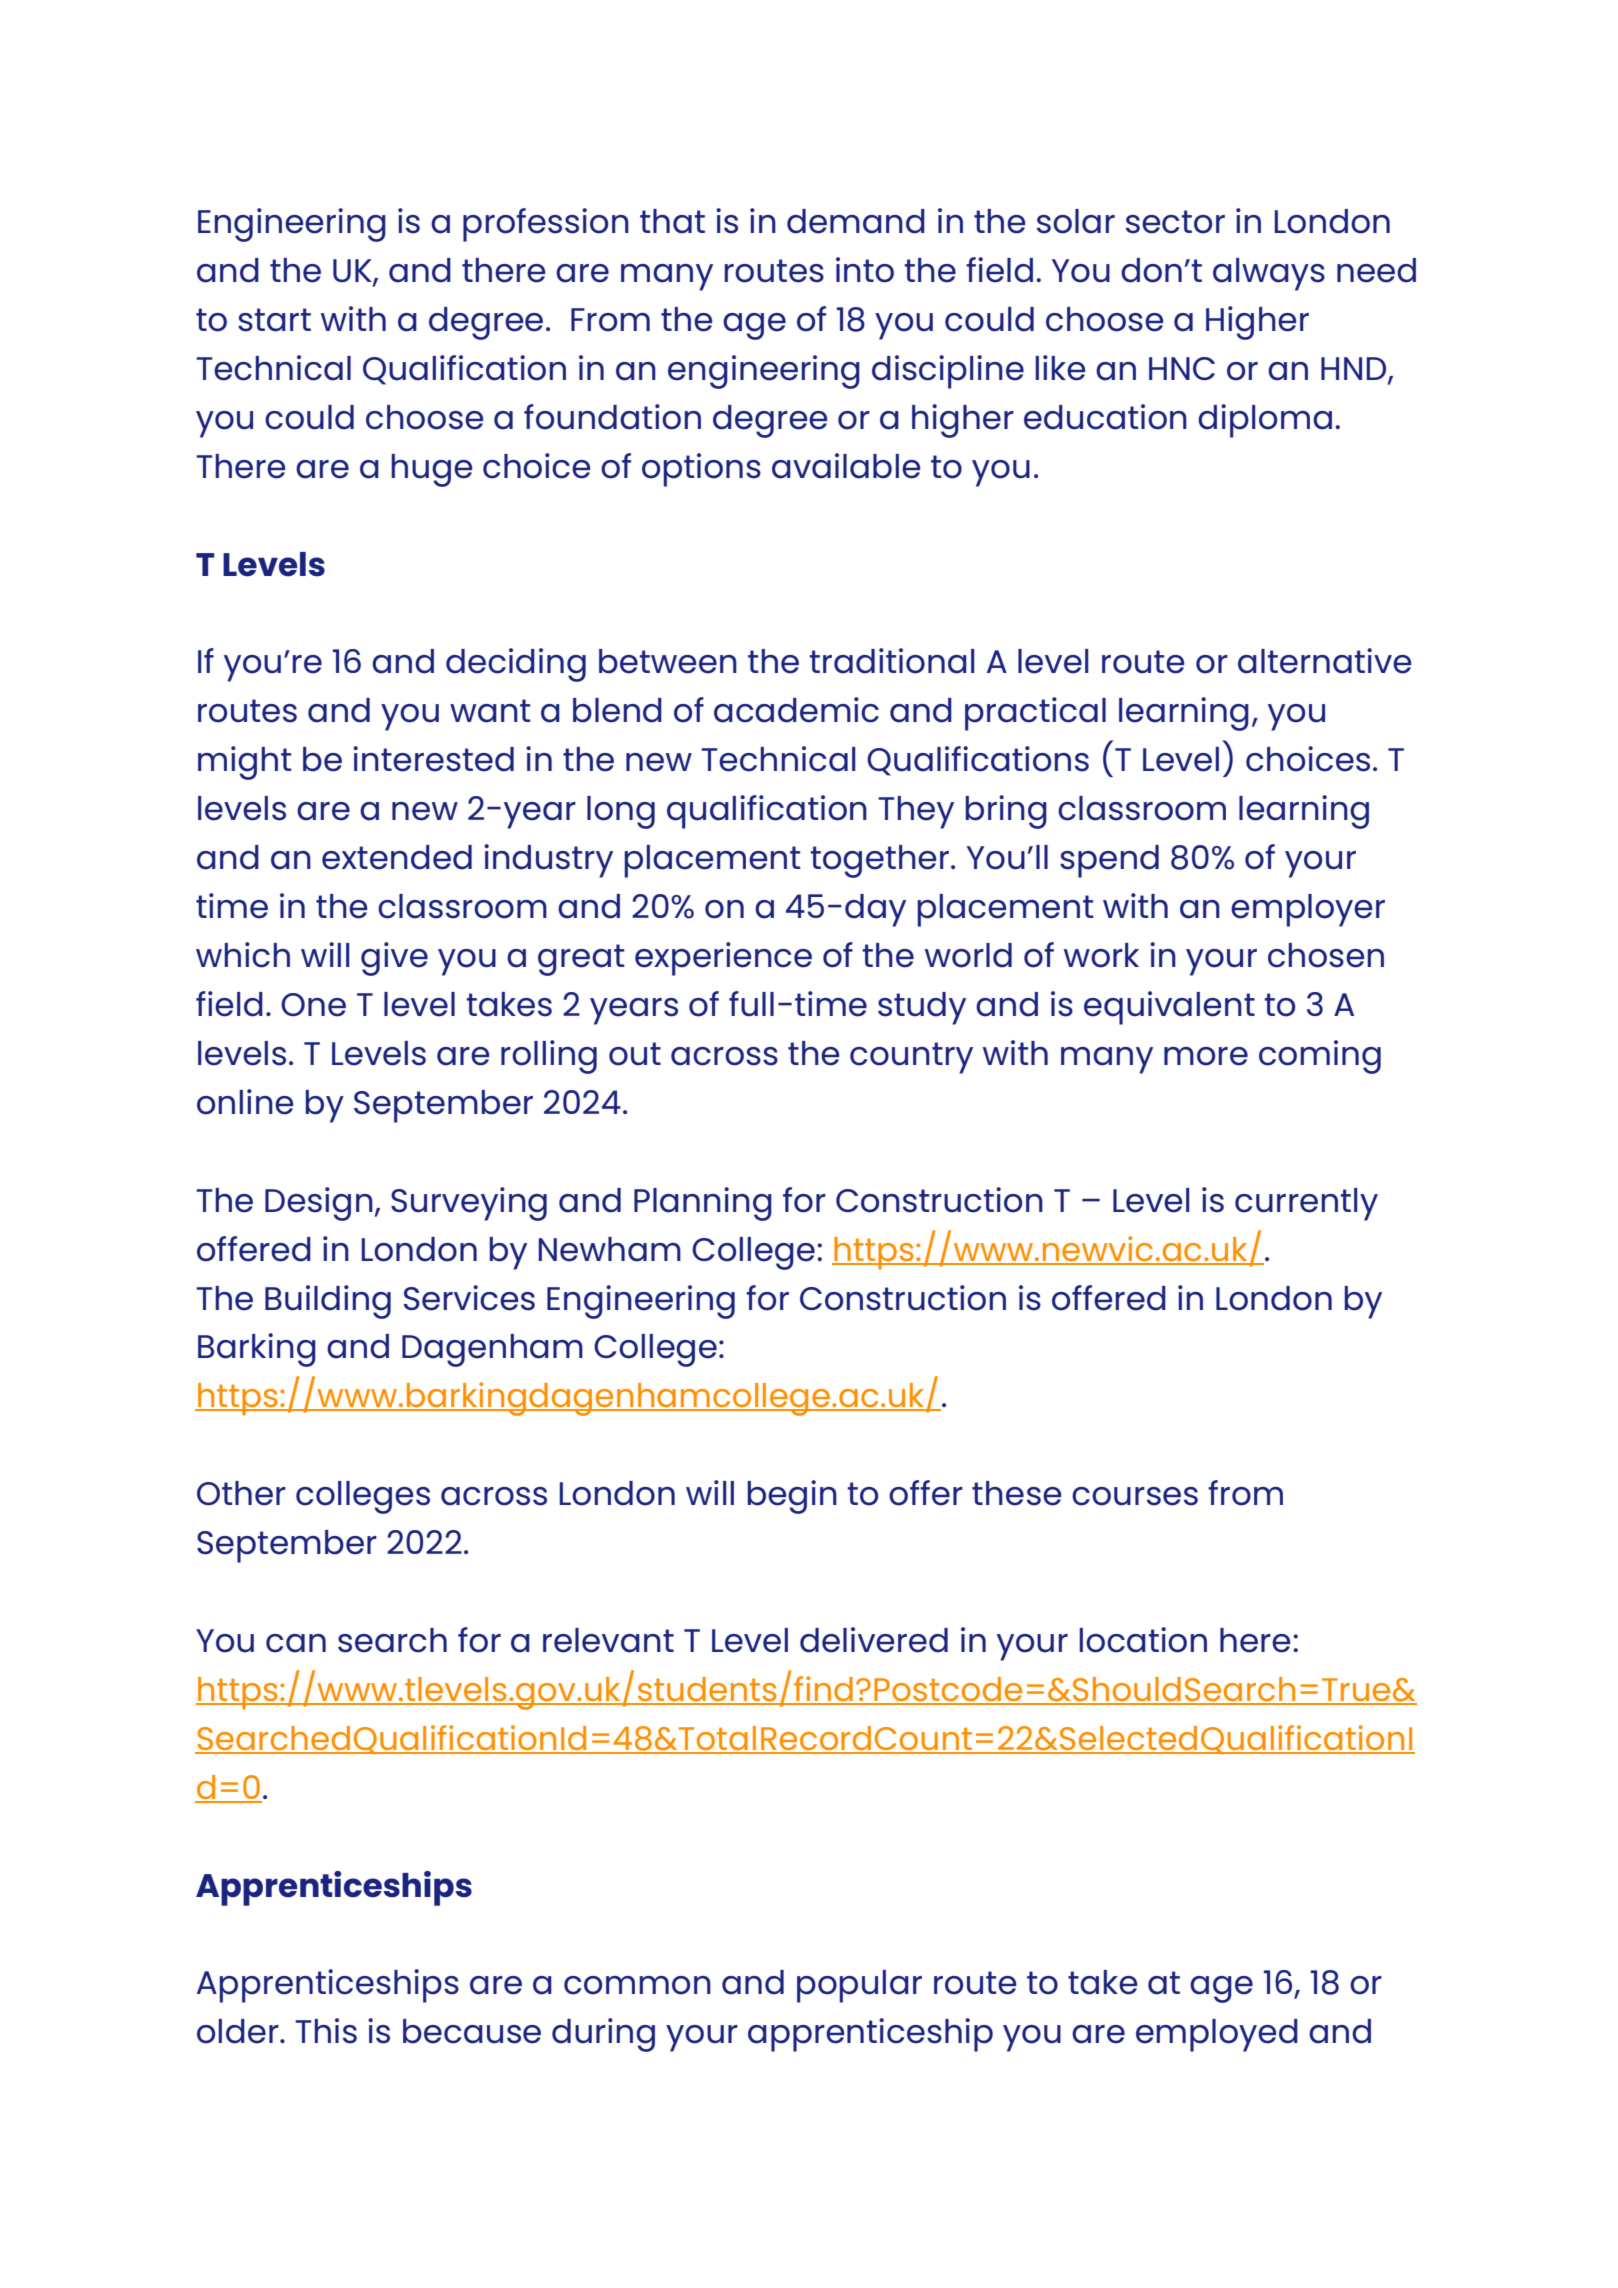 The image size is (1618, 2288). What do you see at coordinates (1217, 2035) in the page?
I see `employed` at bounding box center [1217, 2035].
